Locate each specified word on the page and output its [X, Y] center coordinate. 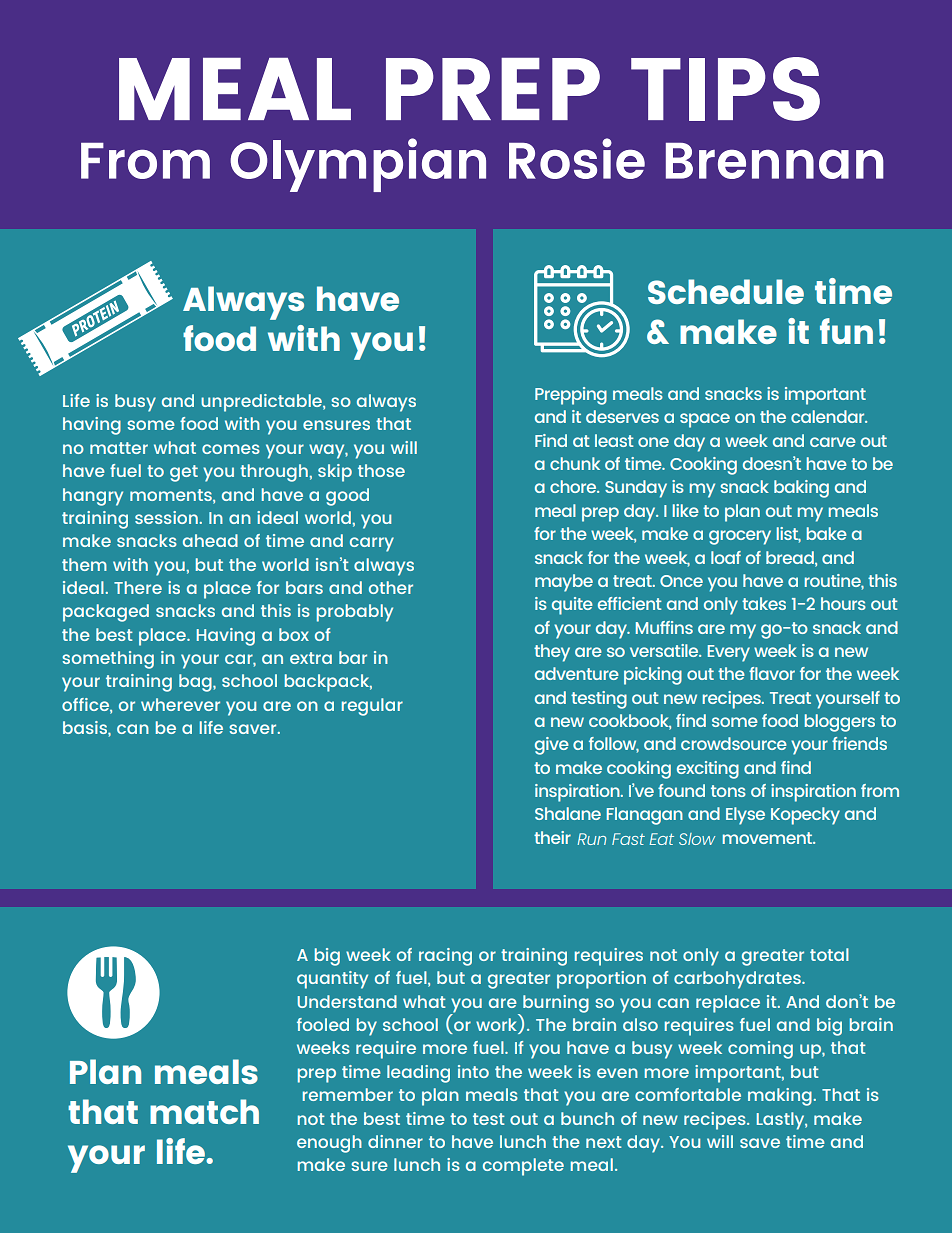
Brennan [775, 161]
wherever [180, 704]
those [381, 470]
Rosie [577, 158]
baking [801, 489]
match [204, 1111]
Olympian [358, 165]
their [552, 837]
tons [728, 791]
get [184, 473]
